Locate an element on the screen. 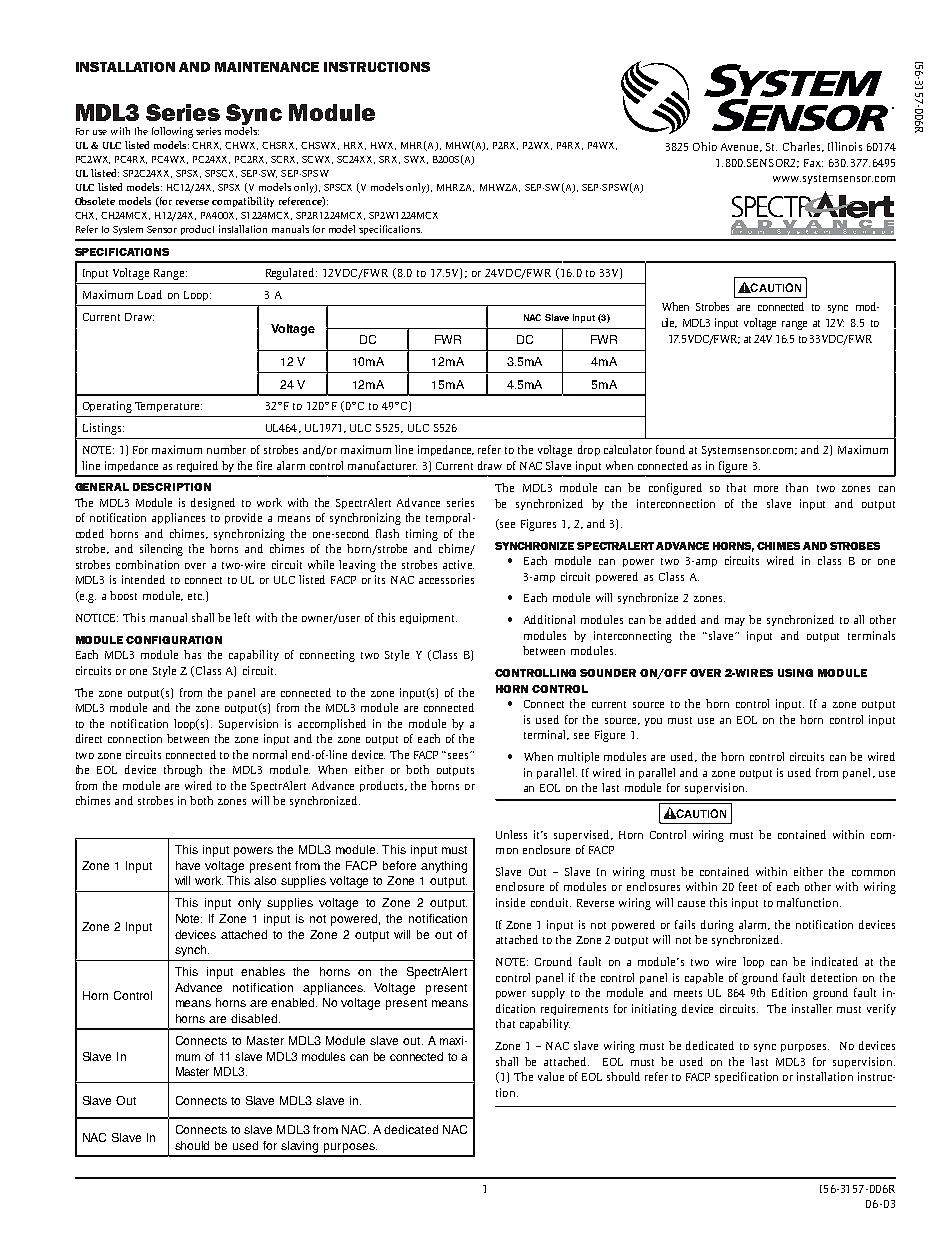  installer is located at coordinates (812, 1008).
